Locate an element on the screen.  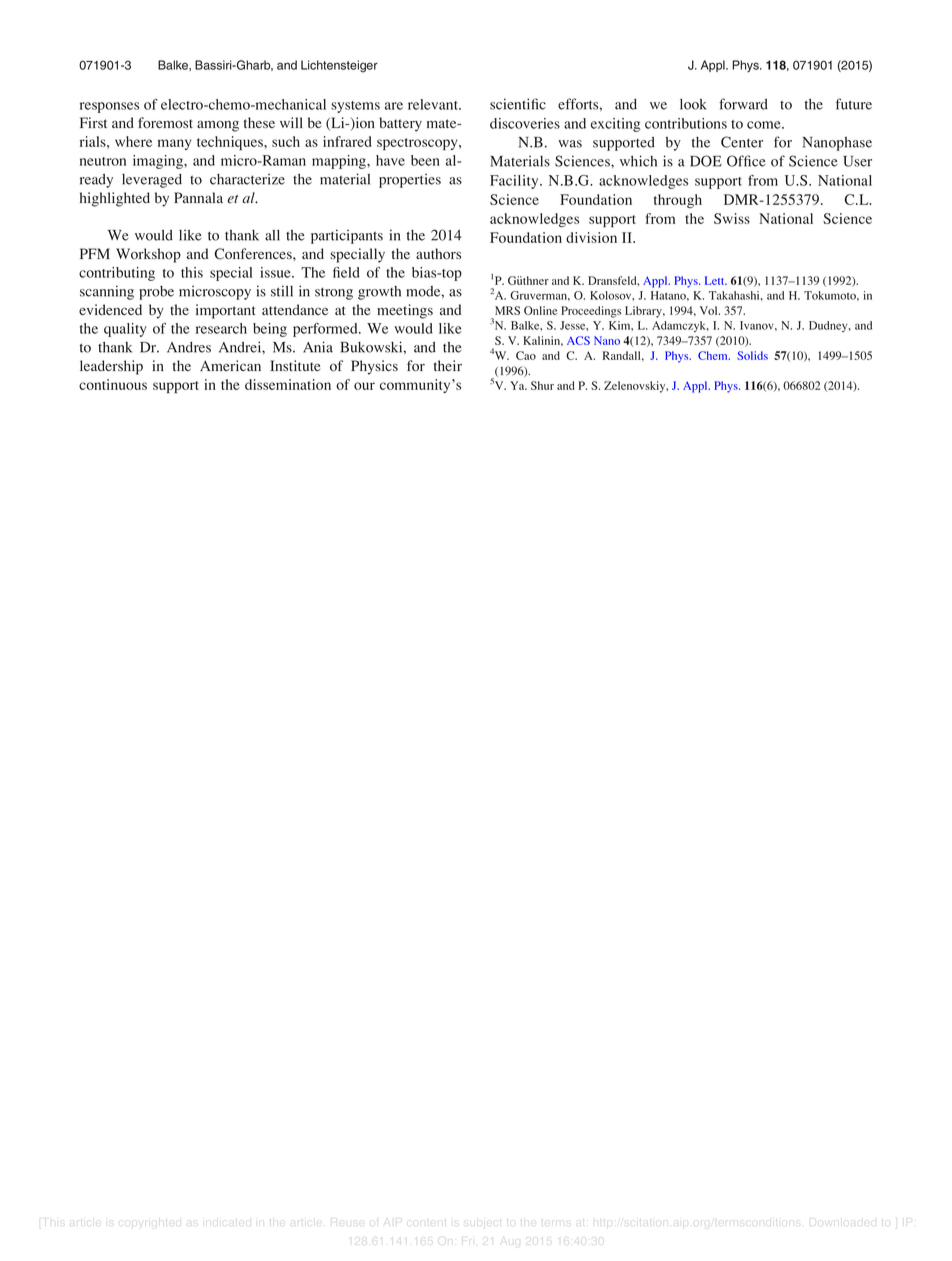
scientific is located at coordinates (518, 104).
